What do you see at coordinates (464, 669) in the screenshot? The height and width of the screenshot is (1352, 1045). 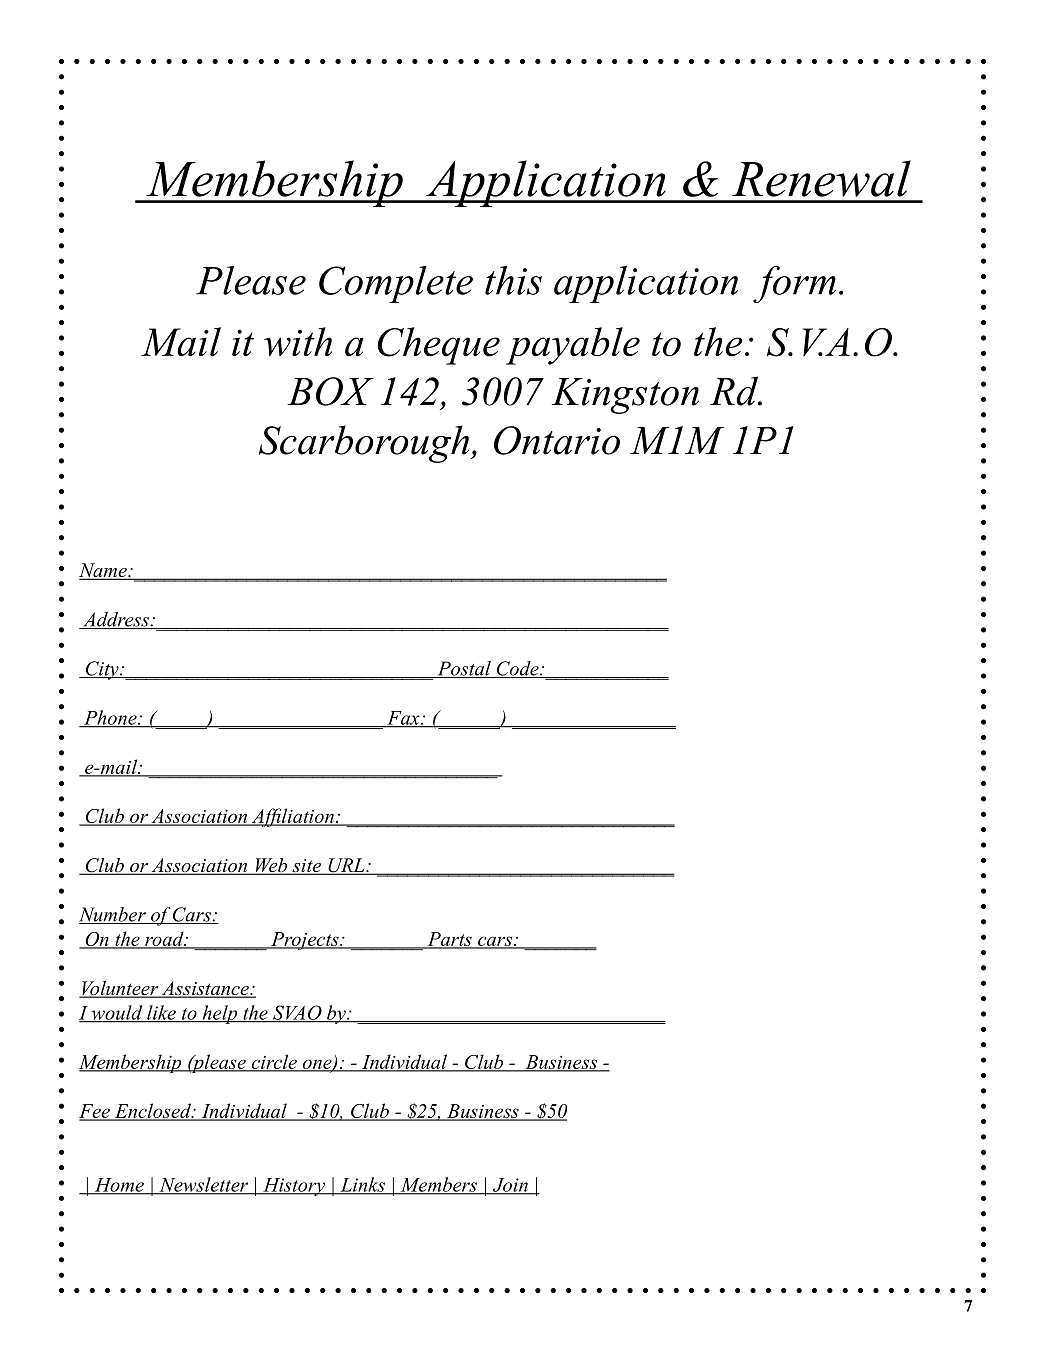 I see `Postal` at bounding box center [464, 669].
